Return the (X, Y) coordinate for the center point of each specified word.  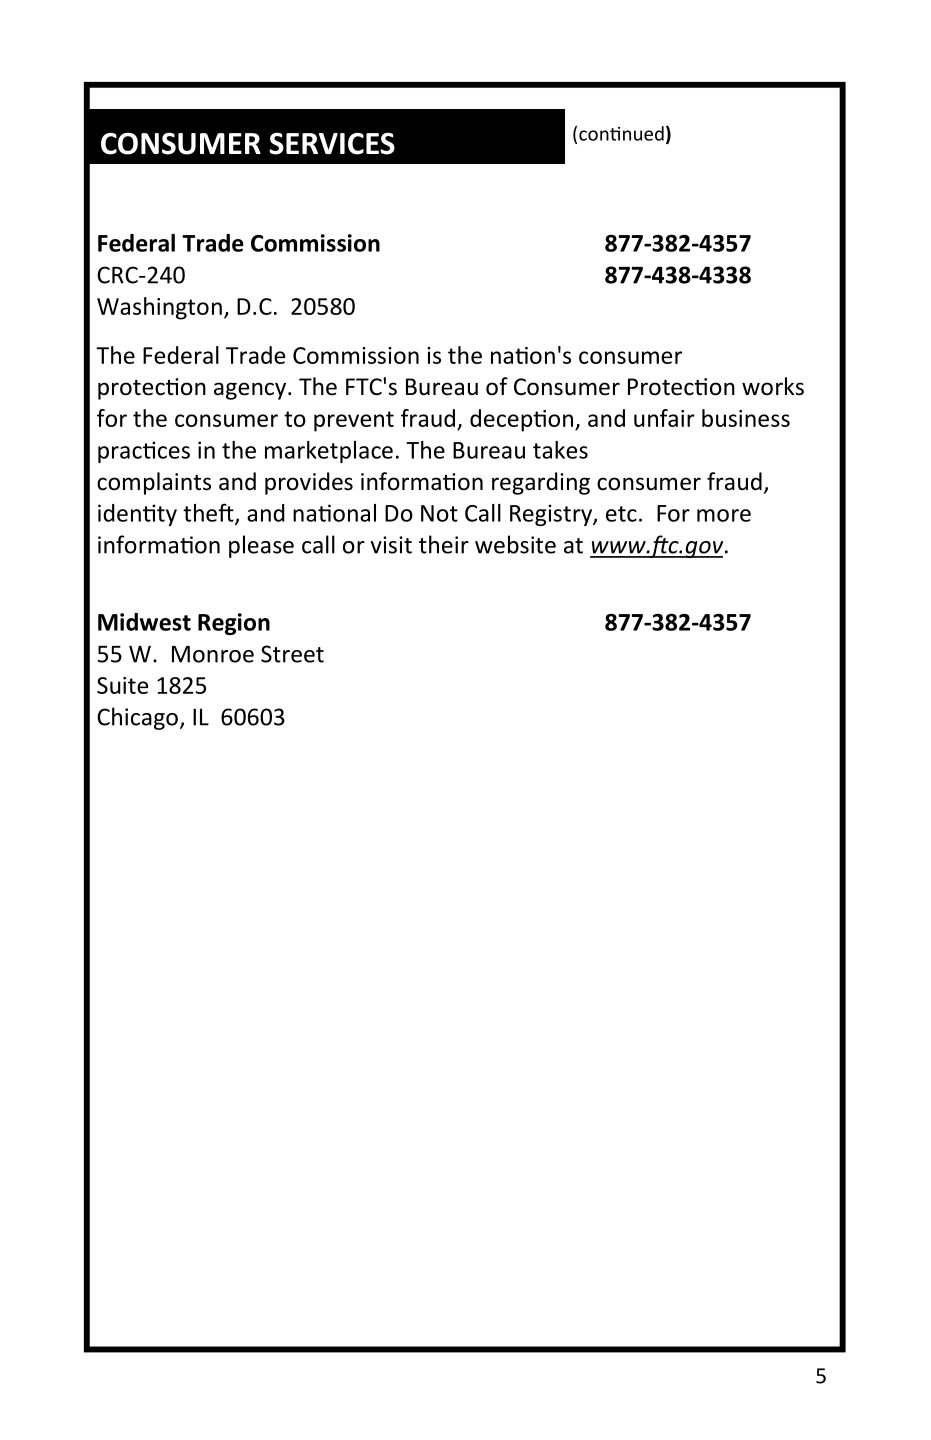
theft (209, 513)
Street (292, 654)
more (724, 515)
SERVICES (332, 143)
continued (621, 133)
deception (521, 420)
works (773, 386)
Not (439, 513)
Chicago (137, 718)
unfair (664, 418)
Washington (159, 308)
